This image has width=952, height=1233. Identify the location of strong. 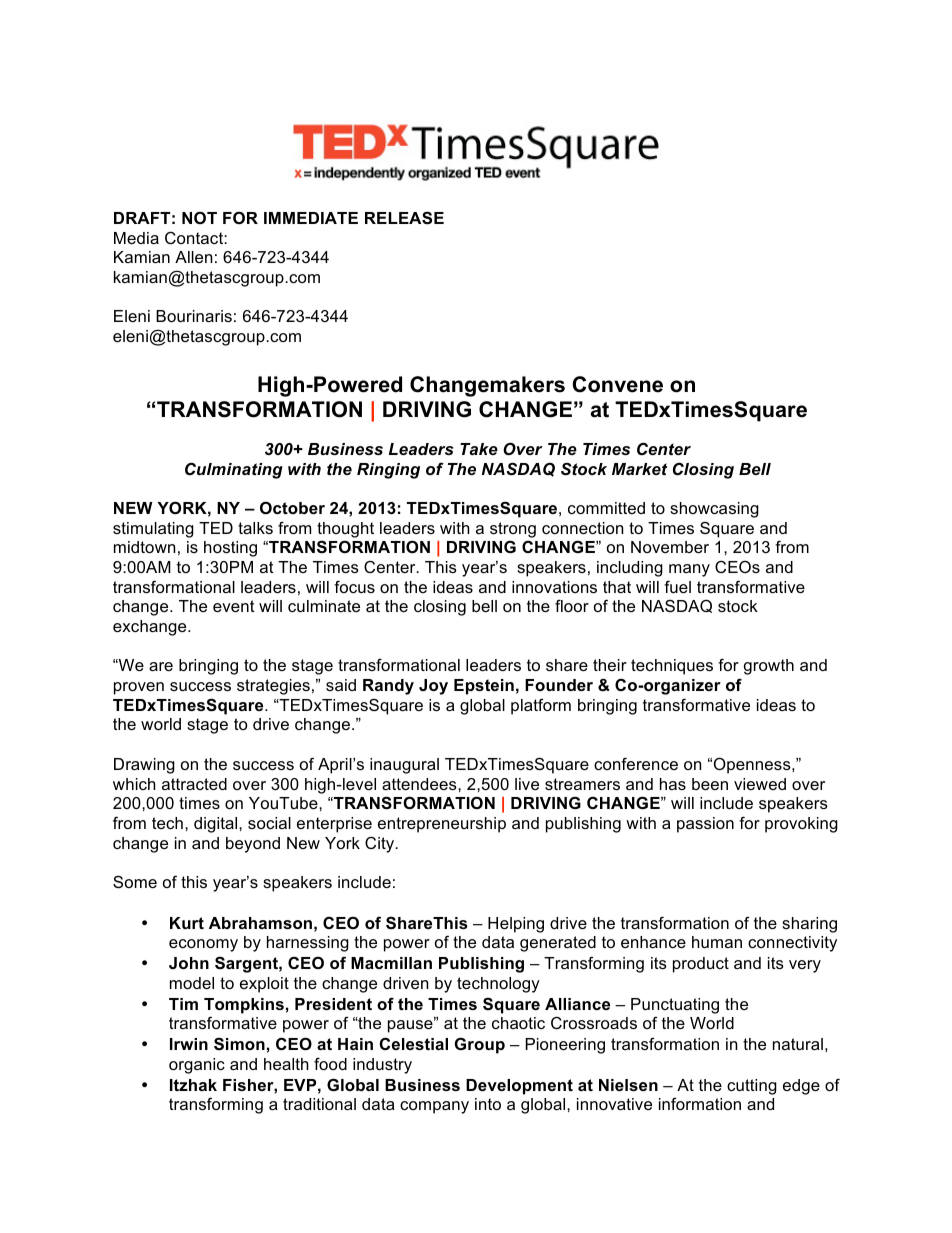
(513, 530).
